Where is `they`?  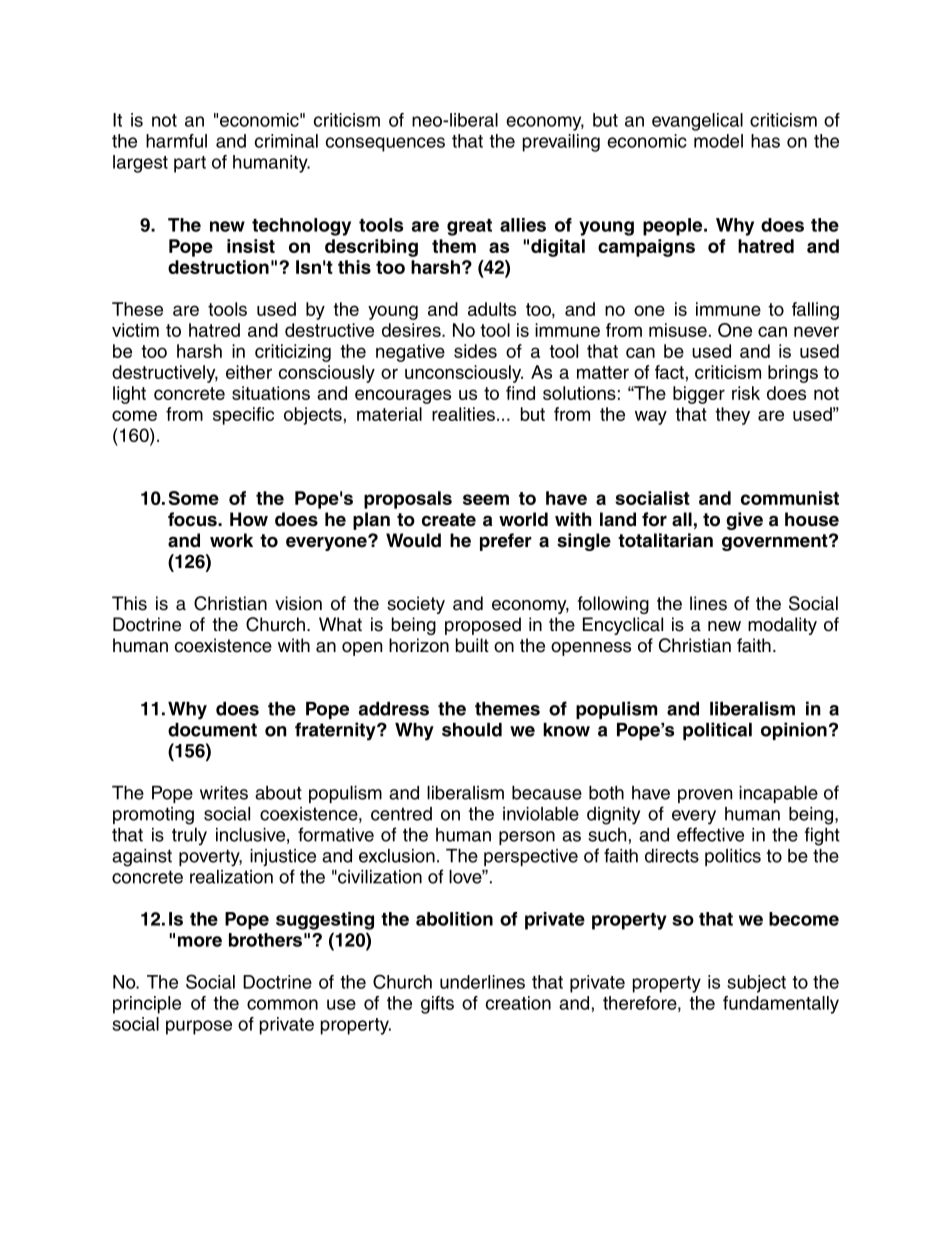
they is located at coordinates (732, 416).
